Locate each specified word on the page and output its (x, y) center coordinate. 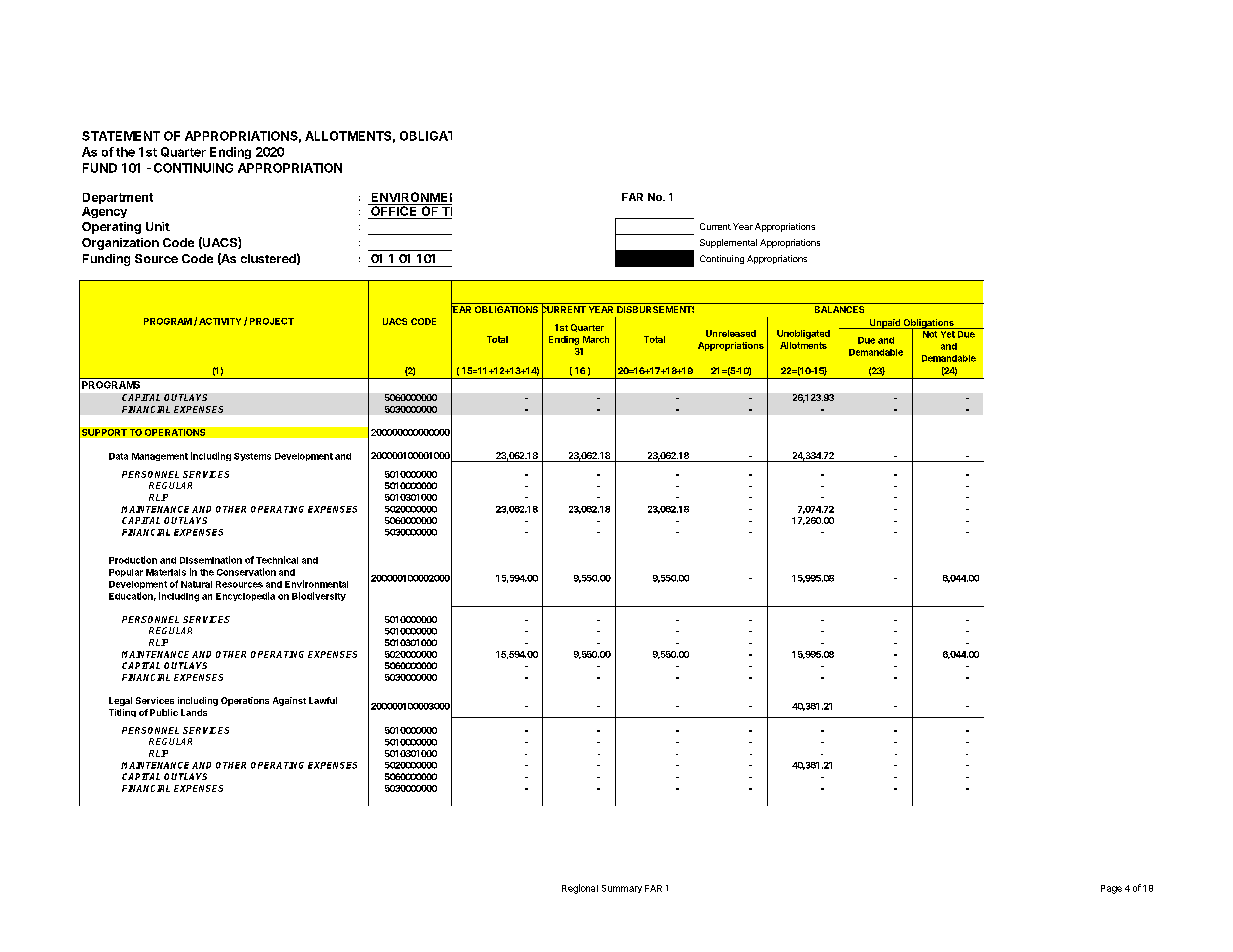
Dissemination (211, 560)
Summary (622, 889)
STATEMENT (121, 136)
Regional (580, 889)
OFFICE (394, 211)
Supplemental (728, 243)
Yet (947, 333)
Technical (277, 560)
